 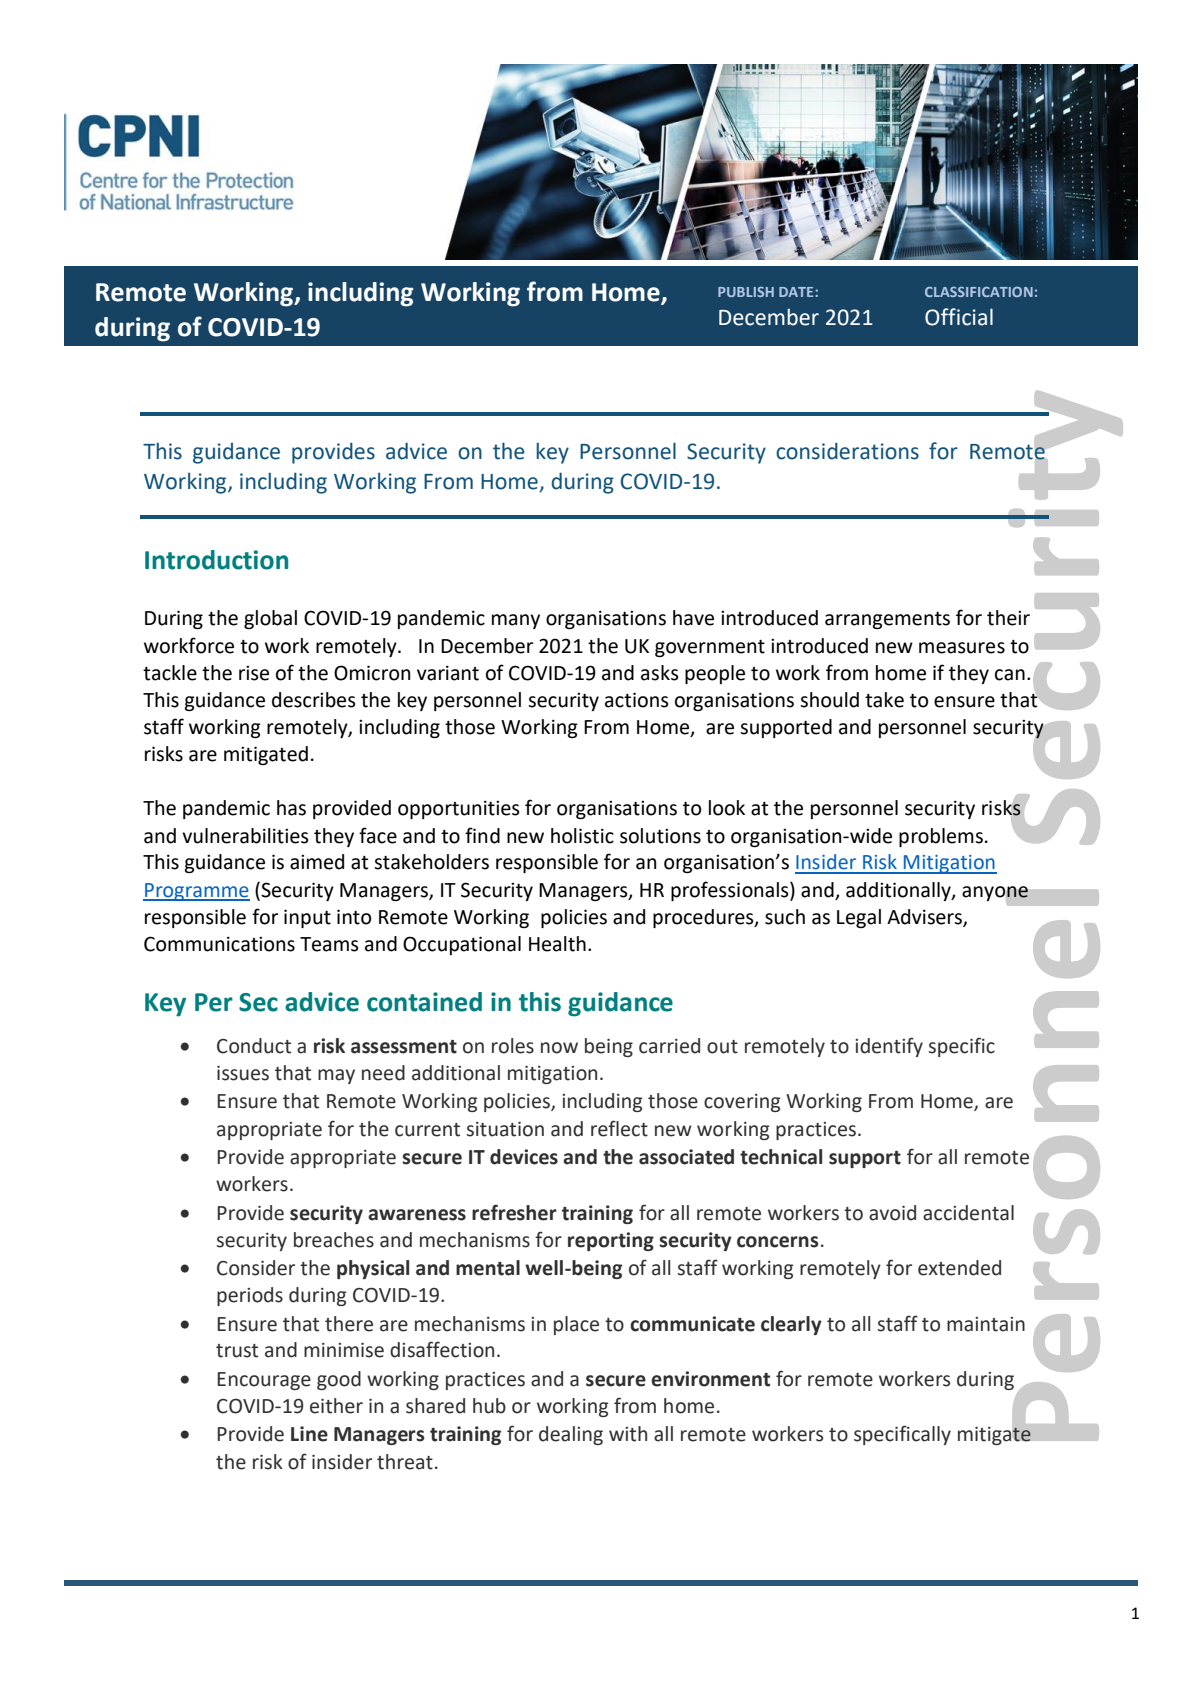 What do you see at coordinates (746, 292) in the screenshot?
I see `PUBLISH` at bounding box center [746, 292].
